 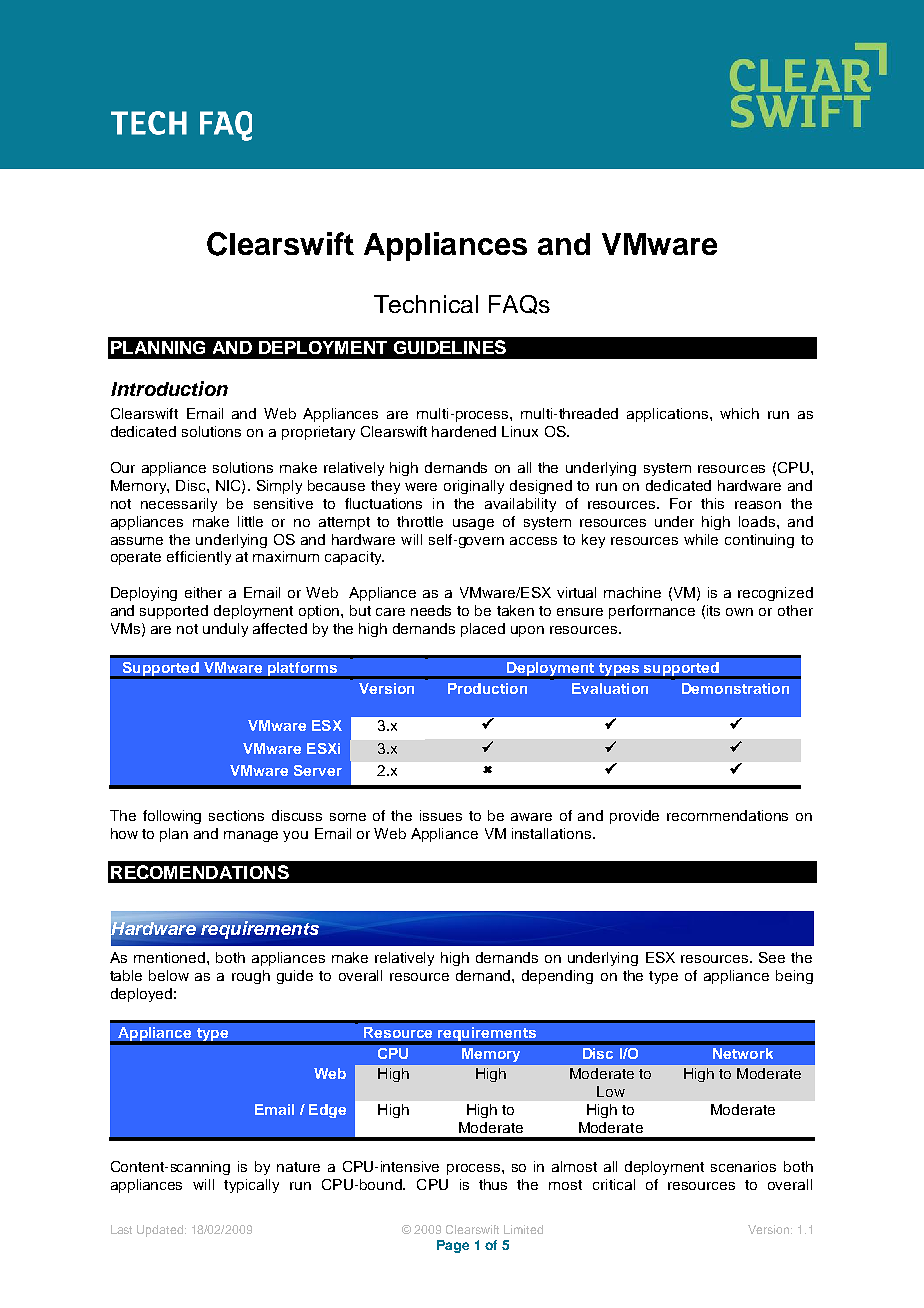 I want to click on Updated, so click(x=161, y=1231).
